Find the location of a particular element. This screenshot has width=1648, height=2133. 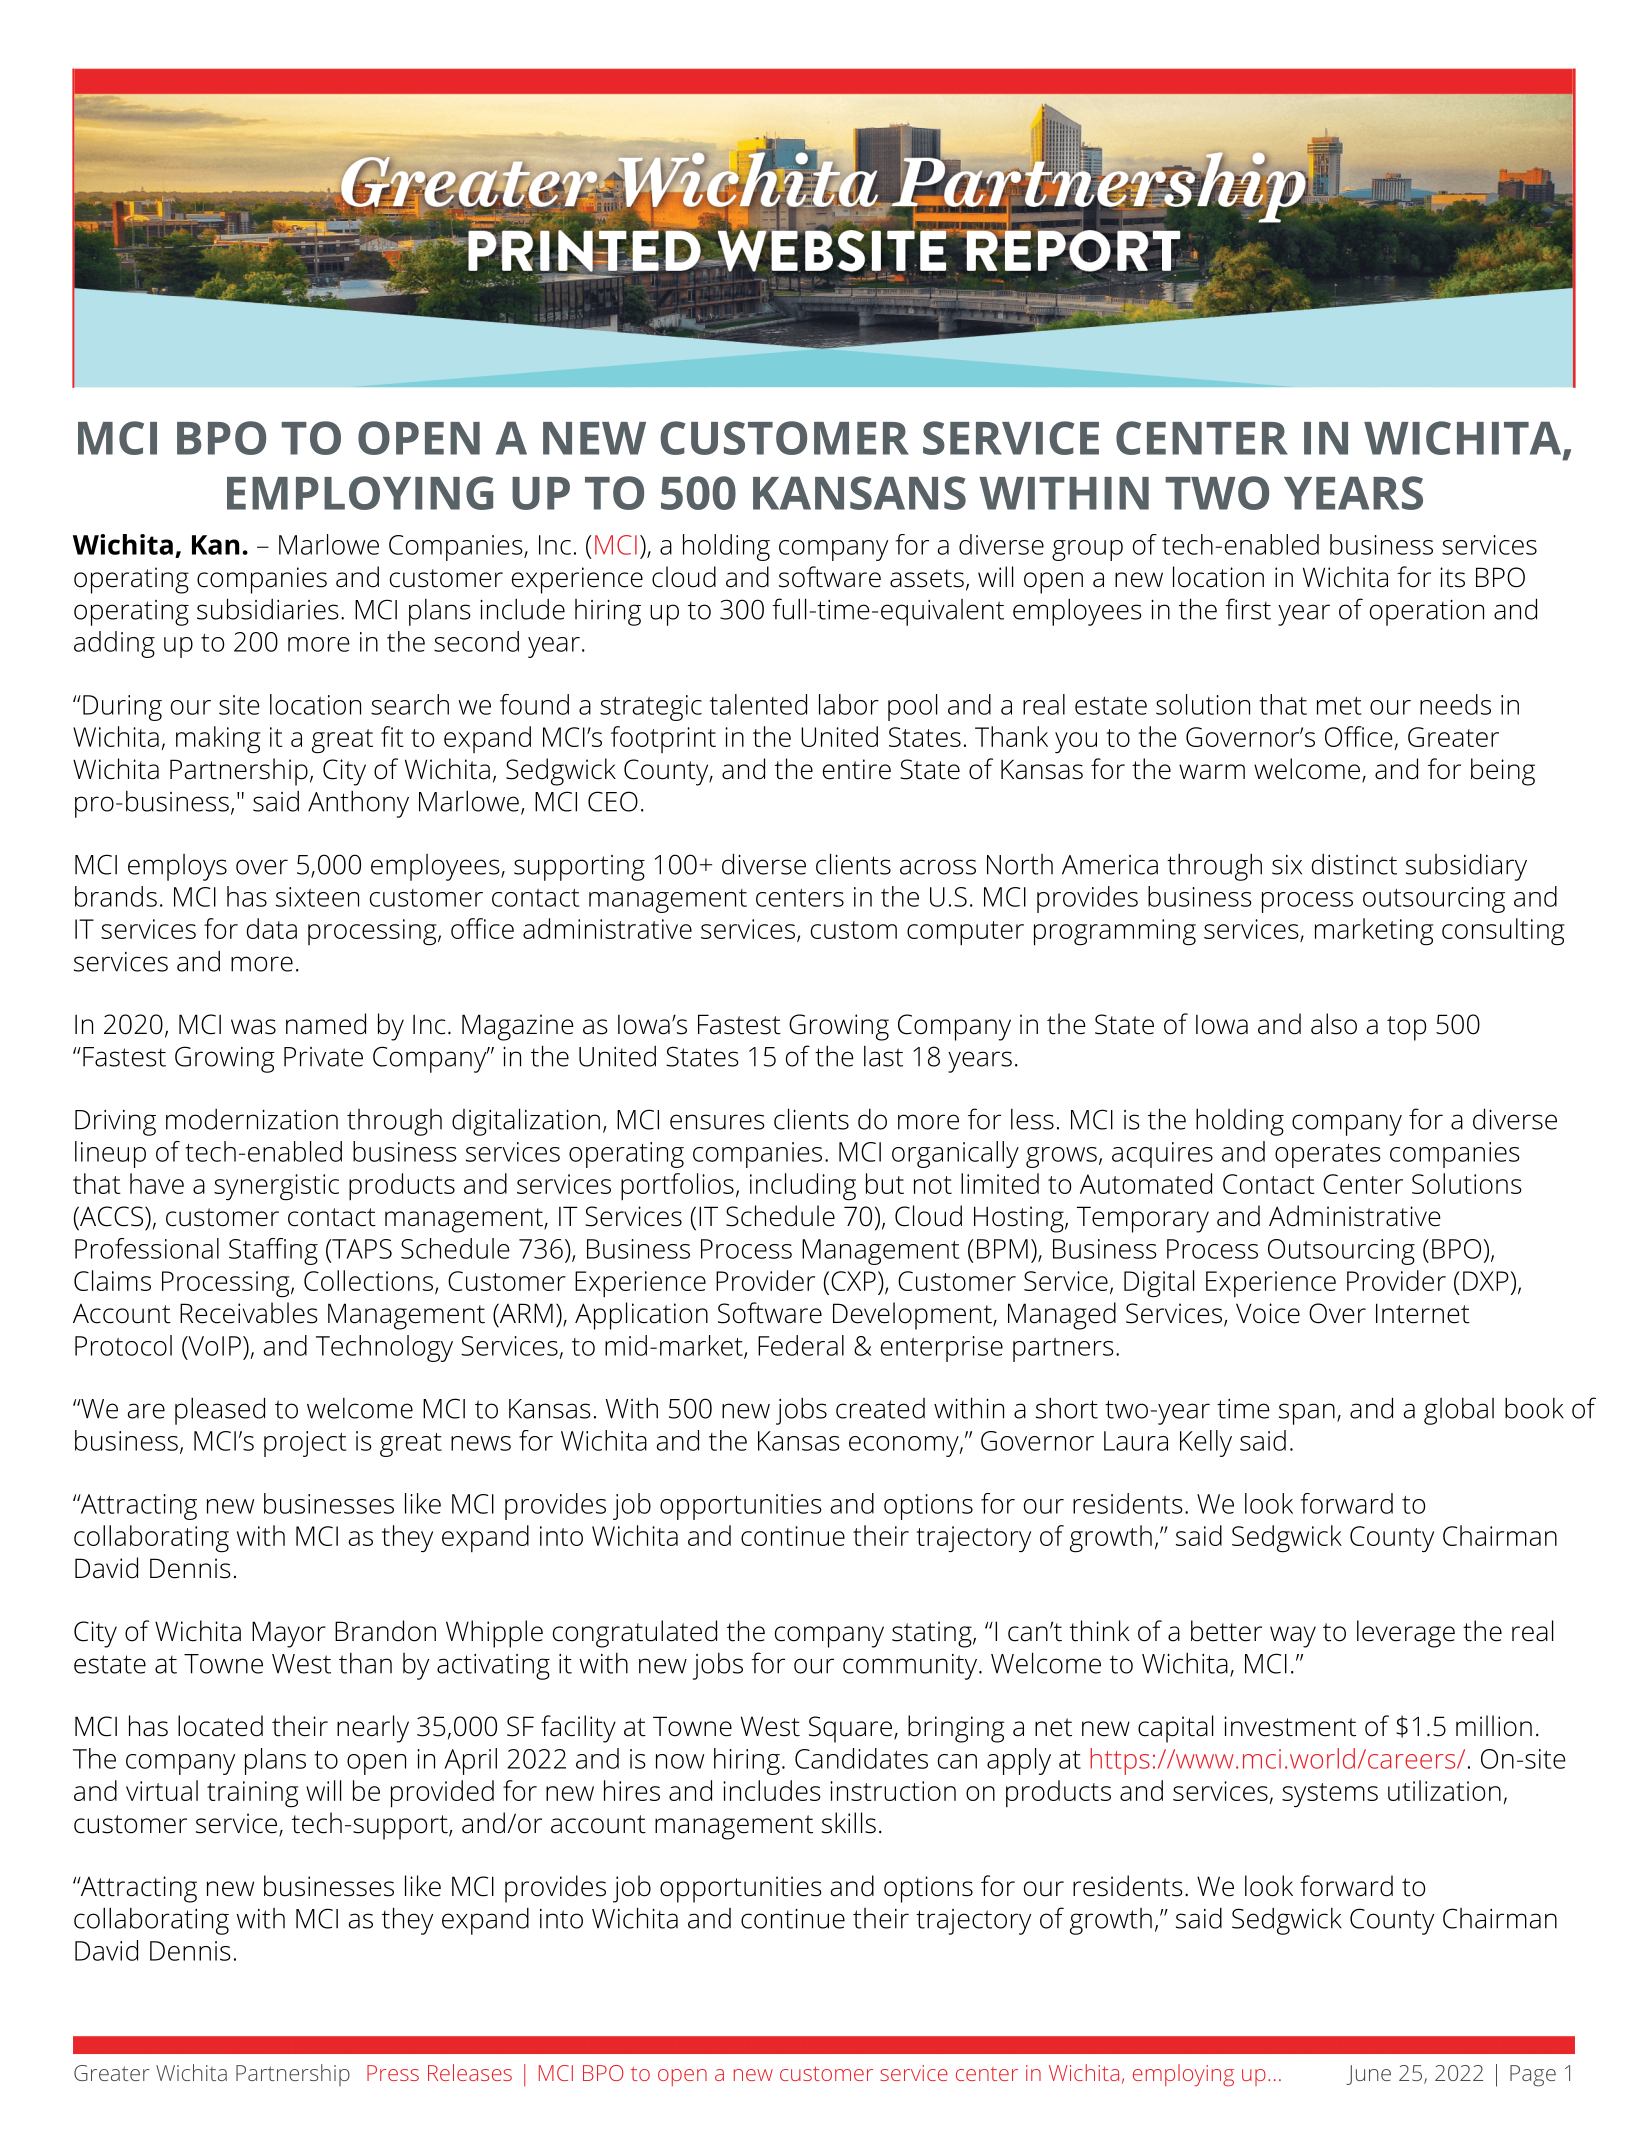

distinct is located at coordinates (1354, 864).
